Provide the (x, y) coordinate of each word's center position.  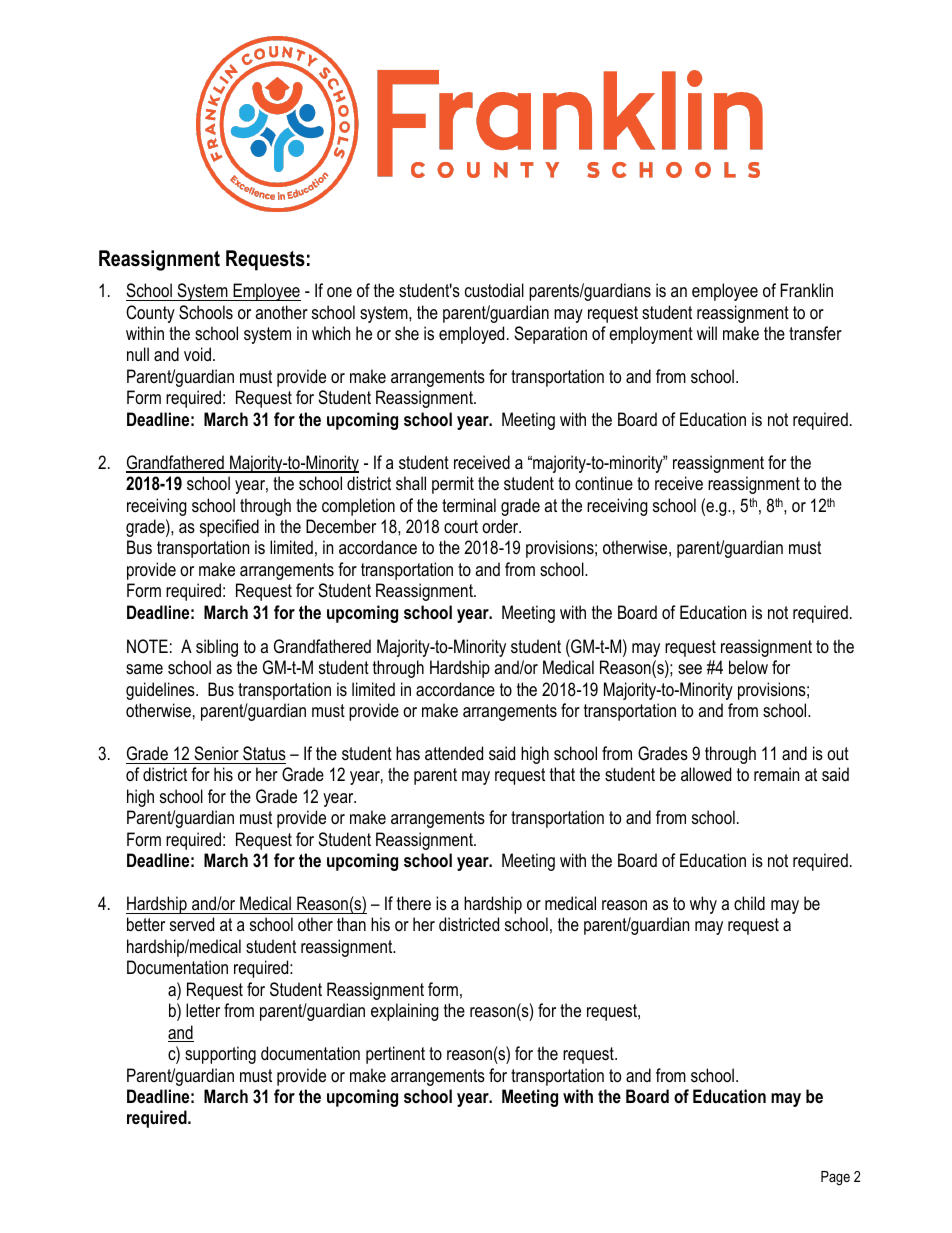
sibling (217, 648)
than (351, 924)
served (192, 924)
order (501, 526)
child (749, 903)
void (197, 354)
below (748, 667)
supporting (220, 1055)
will (707, 333)
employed (471, 335)
